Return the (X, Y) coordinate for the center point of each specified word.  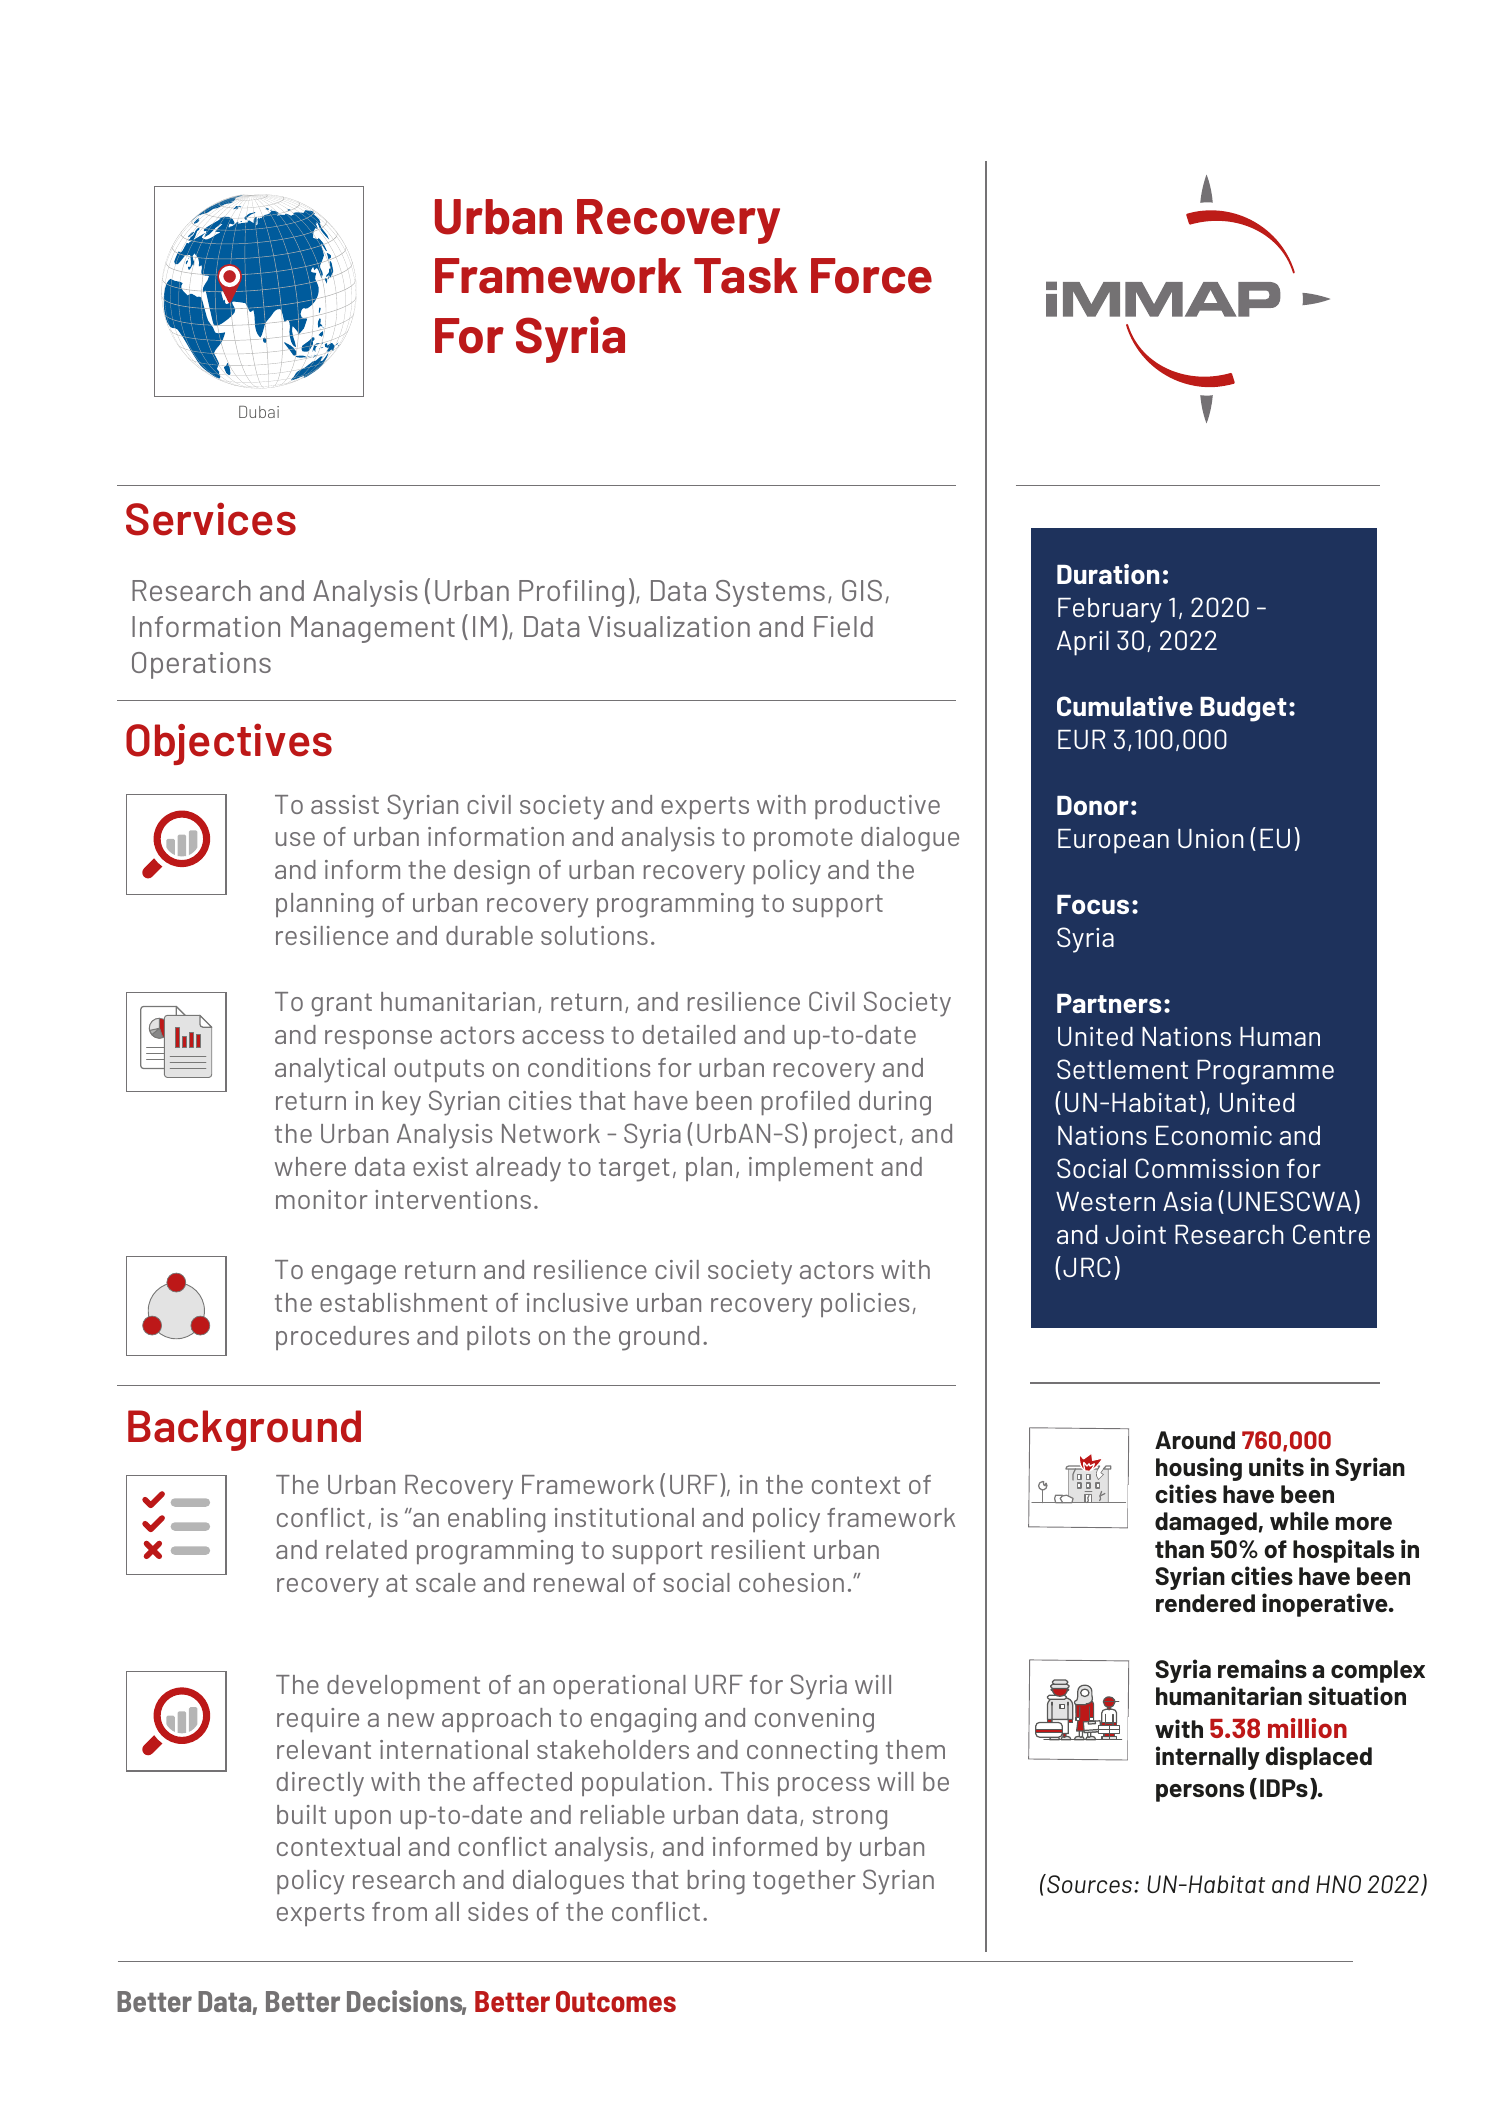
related (366, 1549)
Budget (1243, 709)
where (310, 1166)
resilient (758, 1549)
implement (811, 1169)
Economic (1214, 1135)
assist (345, 804)
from (399, 1911)
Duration (1108, 574)
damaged (1206, 1523)
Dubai (259, 412)
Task (746, 276)
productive (877, 807)
